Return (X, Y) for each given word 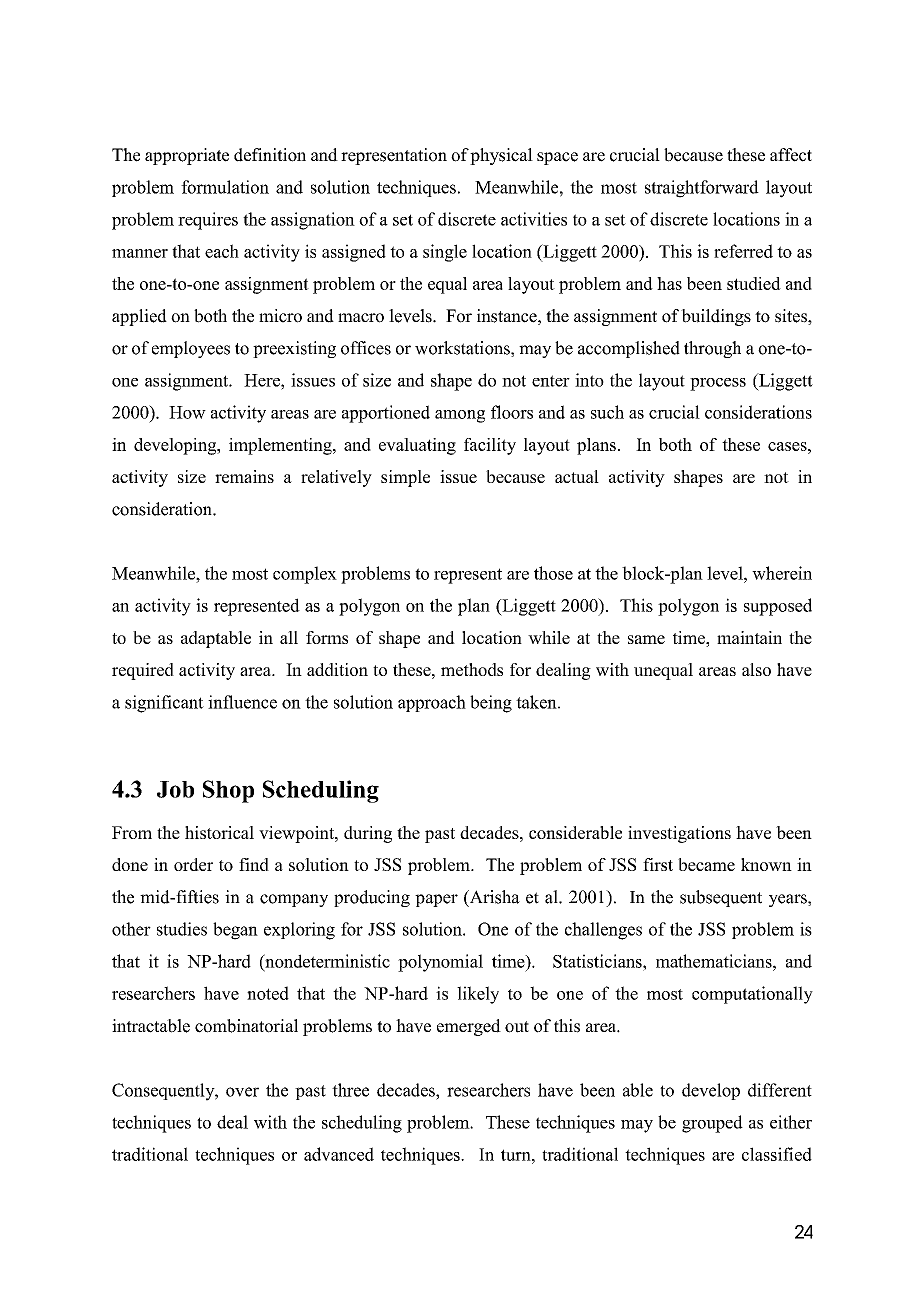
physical (501, 156)
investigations (679, 834)
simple (405, 478)
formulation (225, 187)
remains (244, 476)
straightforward (702, 189)
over (242, 1092)
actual (577, 476)
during (368, 834)
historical (219, 832)
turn (517, 1155)
